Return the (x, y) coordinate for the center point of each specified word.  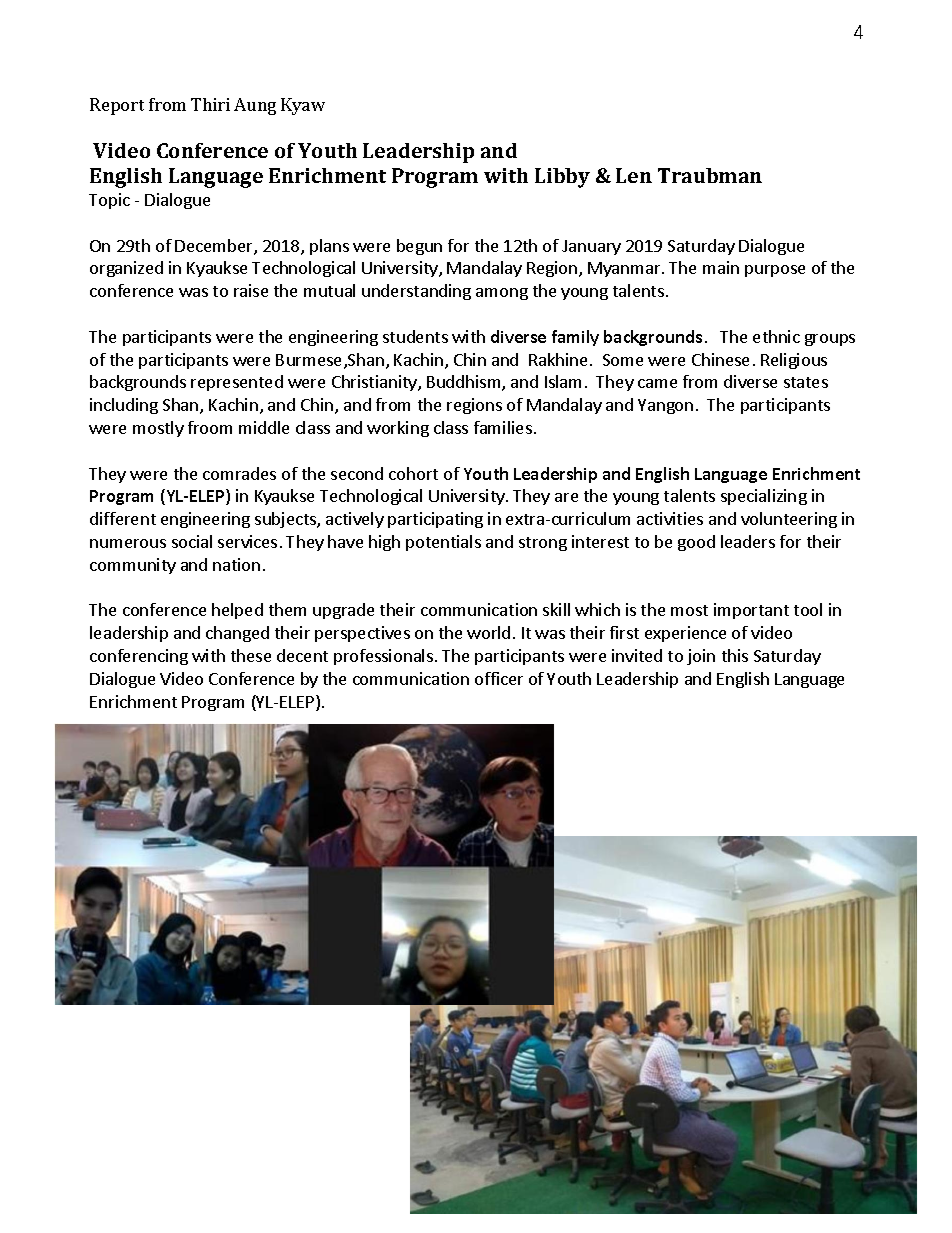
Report (117, 106)
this (735, 655)
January (591, 247)
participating (435, 520)
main (721, 267)
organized (126, 269)
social (192, 541)
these (251, 655)
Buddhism (465, 383)
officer (499, 678)
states (806, 382)
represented (237, 383)
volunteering (789, 520)
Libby (562, 178)
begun (419, 247)
